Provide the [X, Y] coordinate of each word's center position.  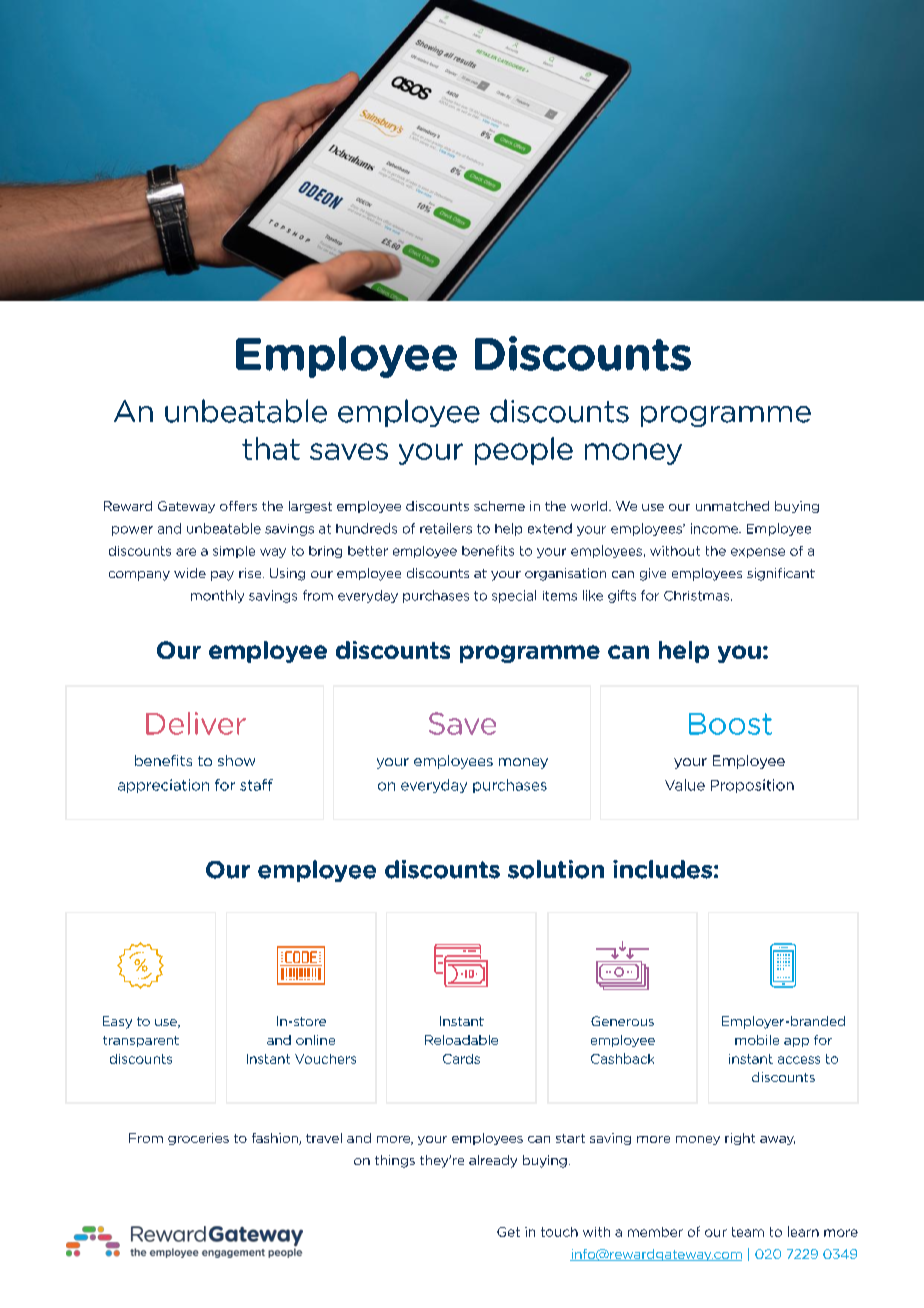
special [514, 596]
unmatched [732, 506]
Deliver [196, 723]
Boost [730, 724]
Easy [117, 1022]
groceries [198, 1139]
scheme [499, 506]
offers [238, 506]
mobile [757, 1040]
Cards [461, 1059]
